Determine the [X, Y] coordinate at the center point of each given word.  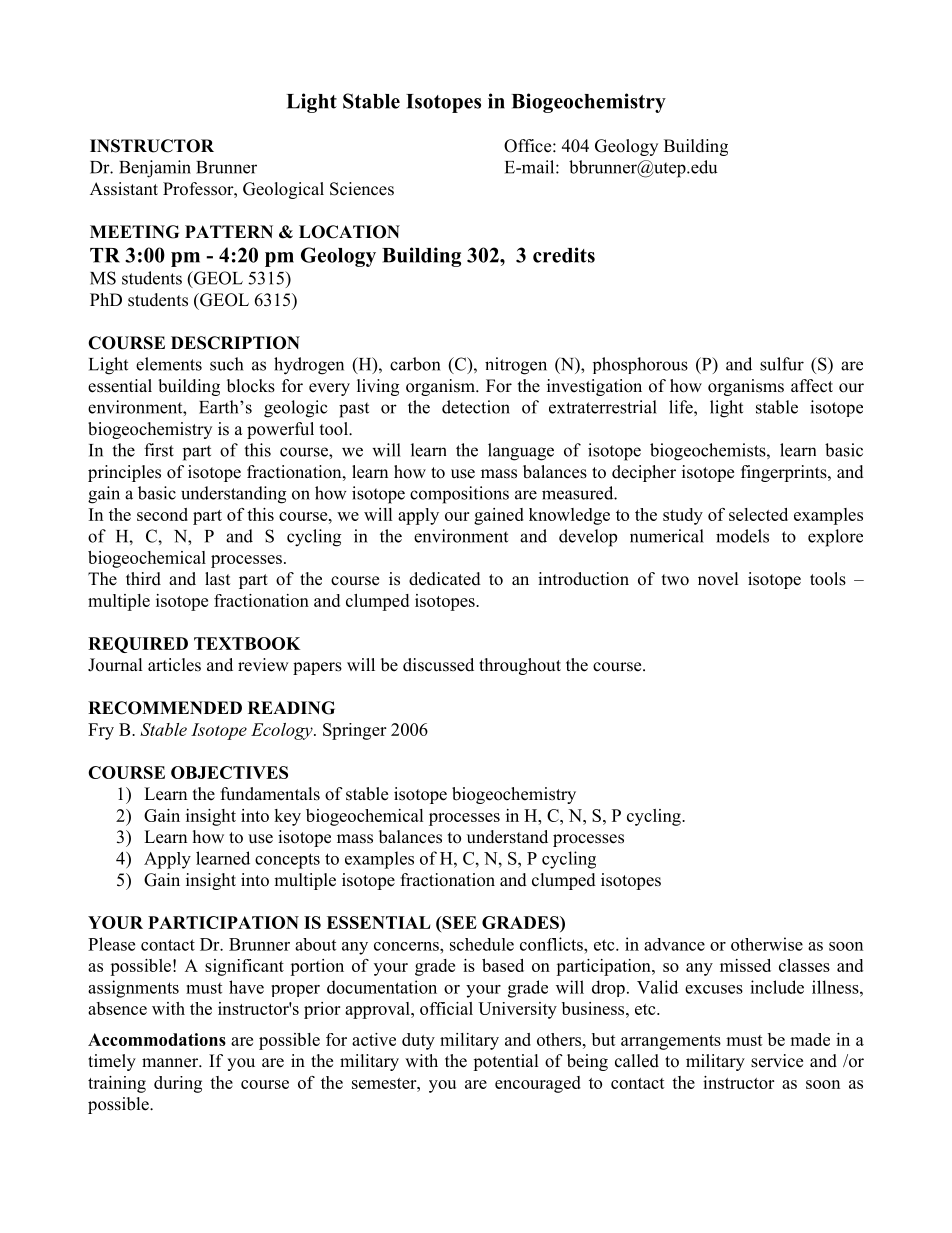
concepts [287, 861]
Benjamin [155, 169]
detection [476, 407]
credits [564, 255]
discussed [438, 665]
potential [506, 1062]
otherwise [767, 944]
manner [171, 1063]
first [159, 450]
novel [718, 579]
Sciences [362, 189]
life [682, 407]
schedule [482, 944]
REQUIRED [138, 645]
